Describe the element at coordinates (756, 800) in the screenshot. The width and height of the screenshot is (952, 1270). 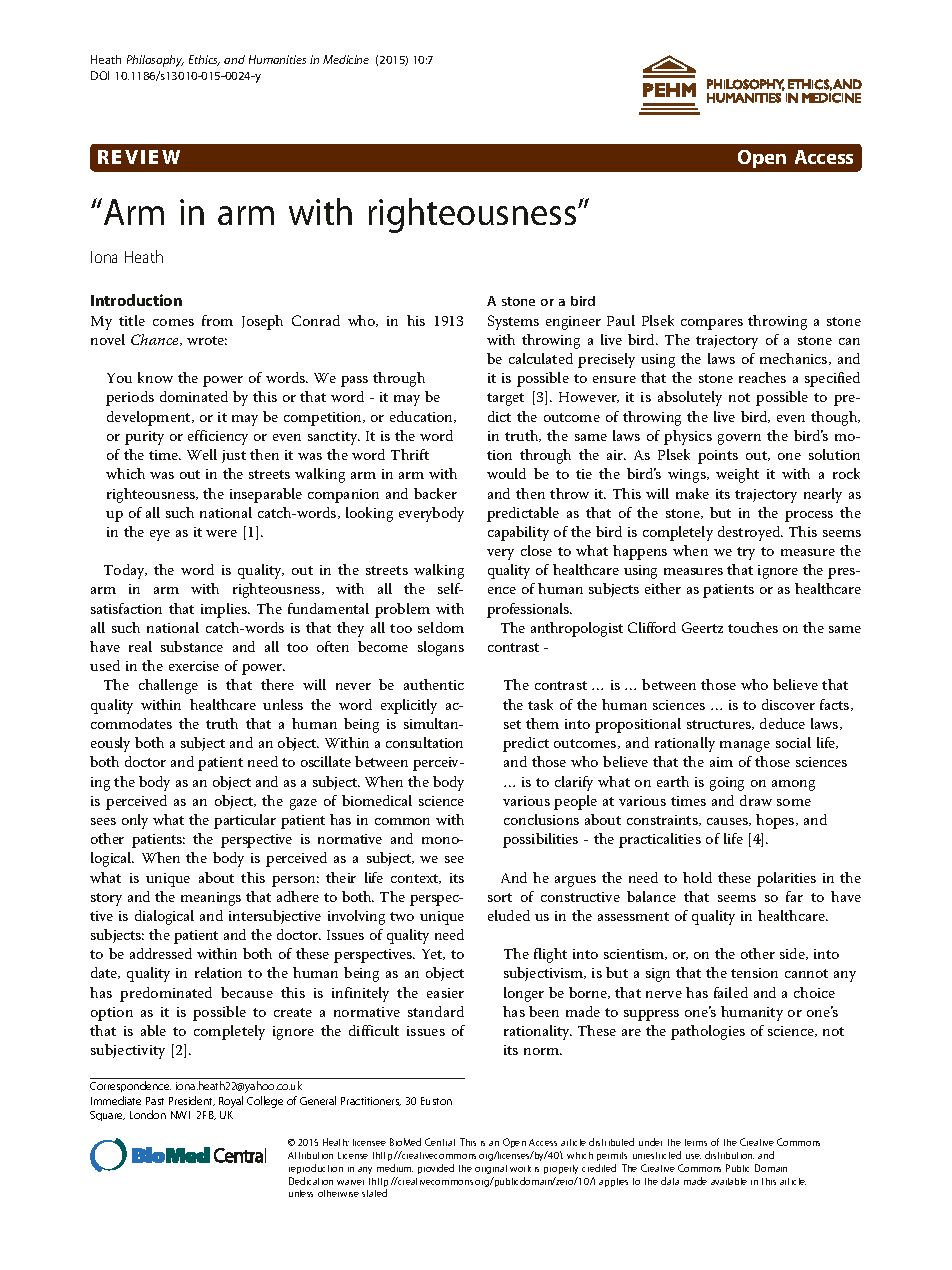
I see `draw` at that location.
